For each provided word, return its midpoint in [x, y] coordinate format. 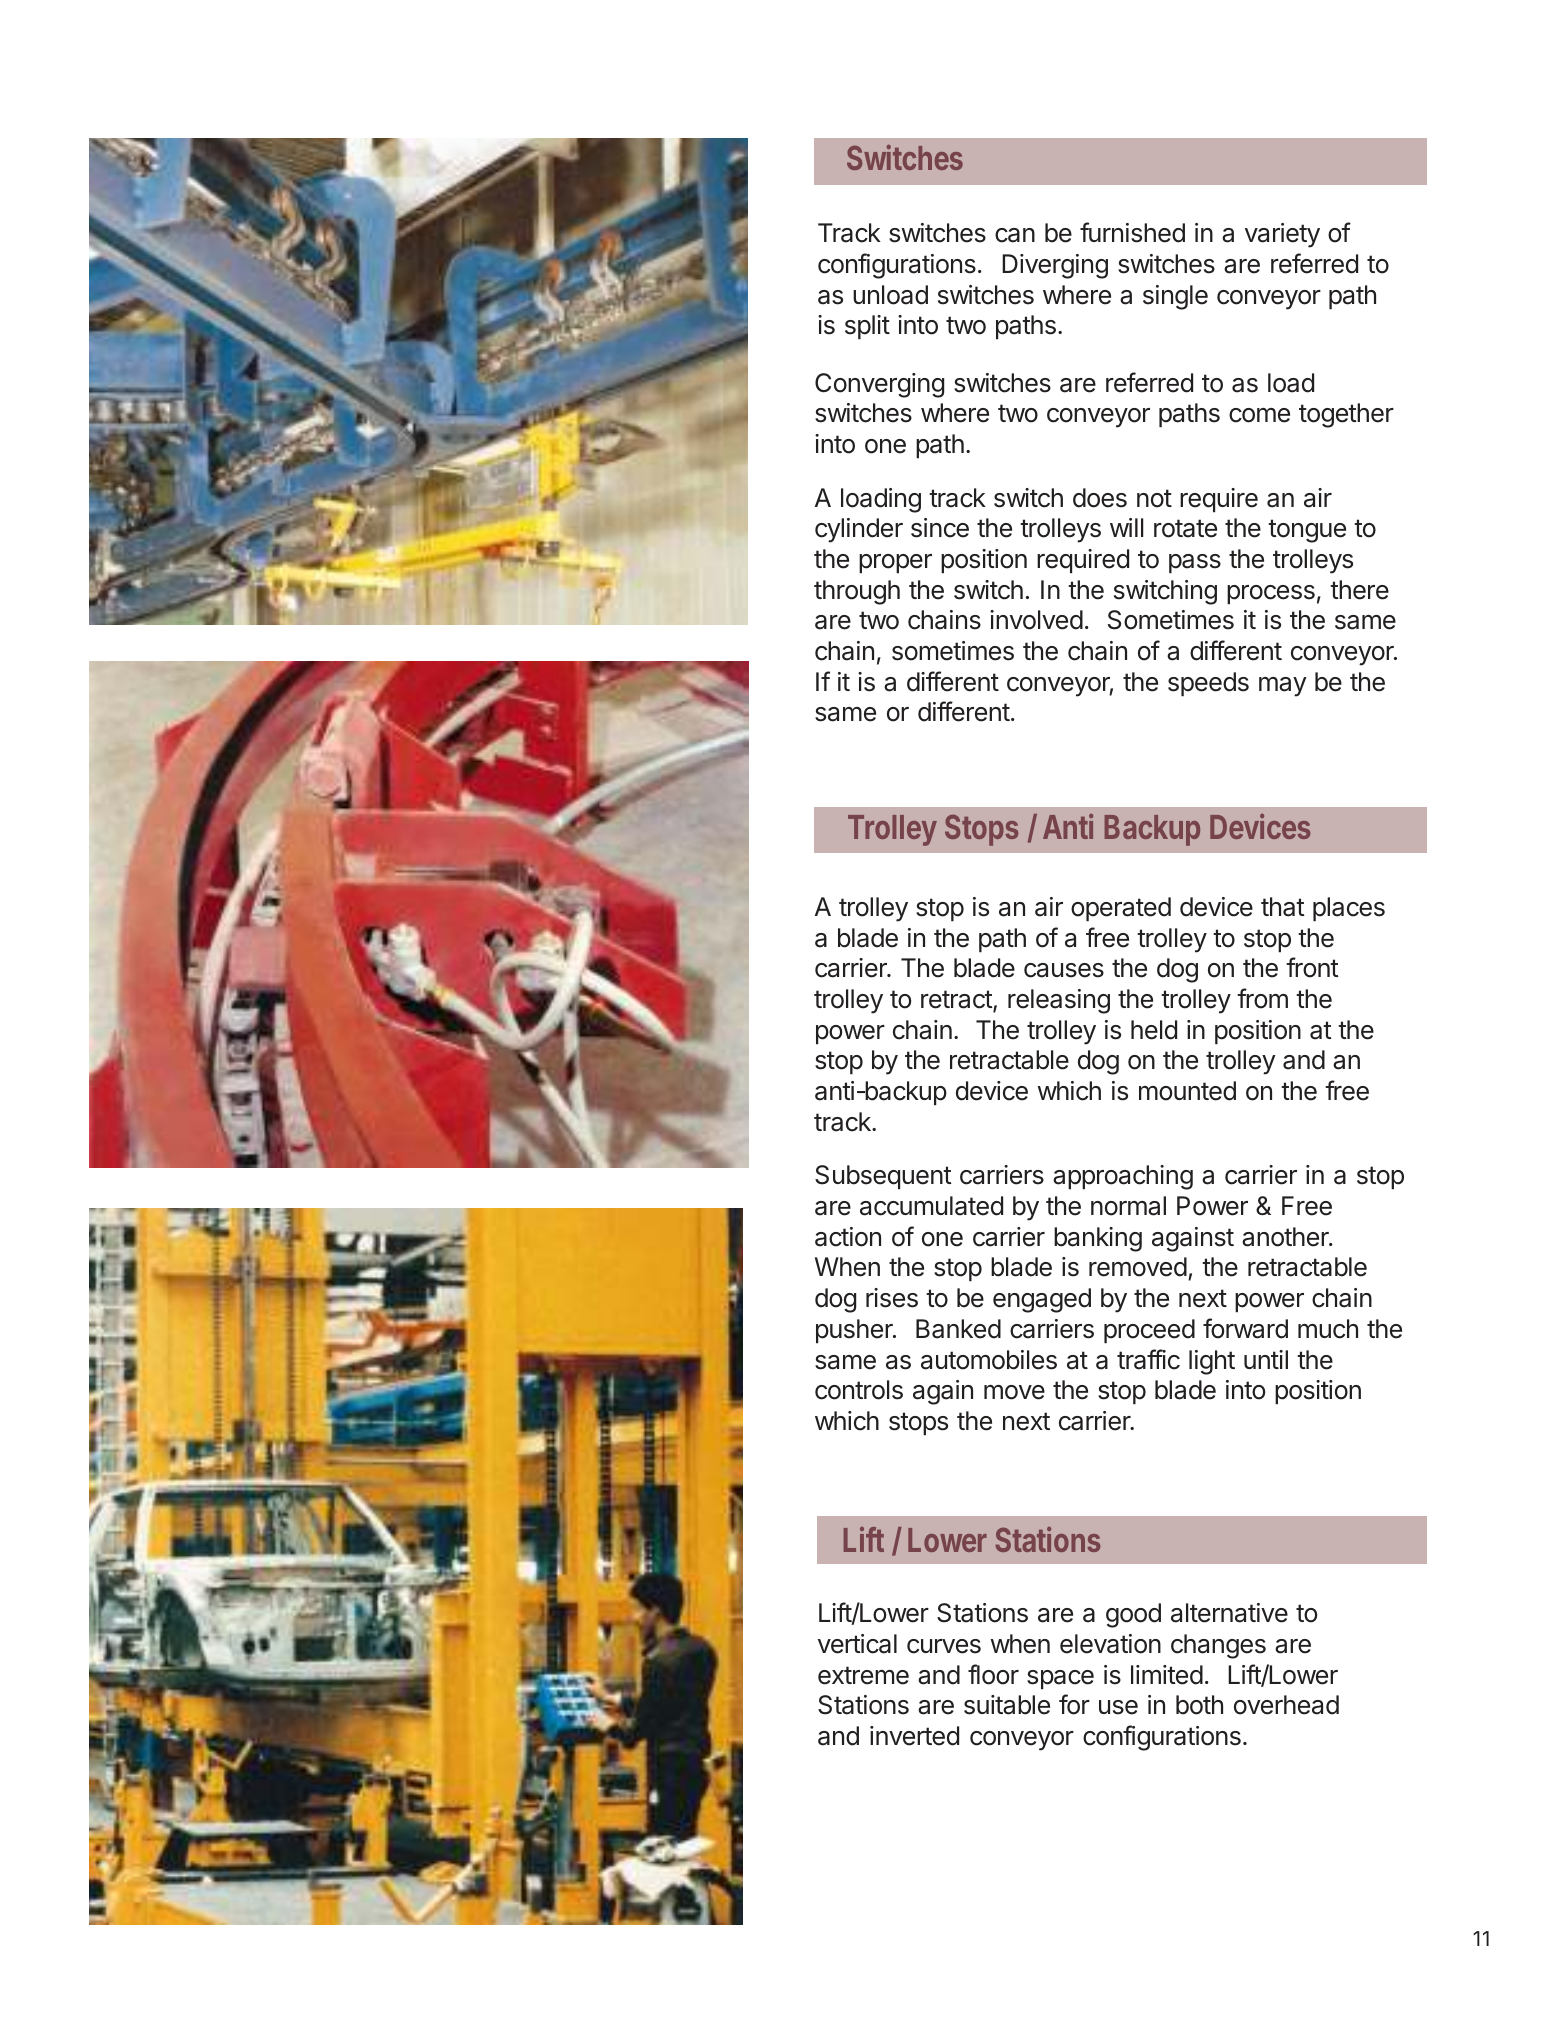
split [867, 327]
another [1286, 1237]
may [1283, 687]
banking [1098, 1239]
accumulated [931, 1206]
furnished [1132, 232]
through [857, 592]
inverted [914, 1736]
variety [1282, 235]
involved [1036, 620]
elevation [1110, 1644]
